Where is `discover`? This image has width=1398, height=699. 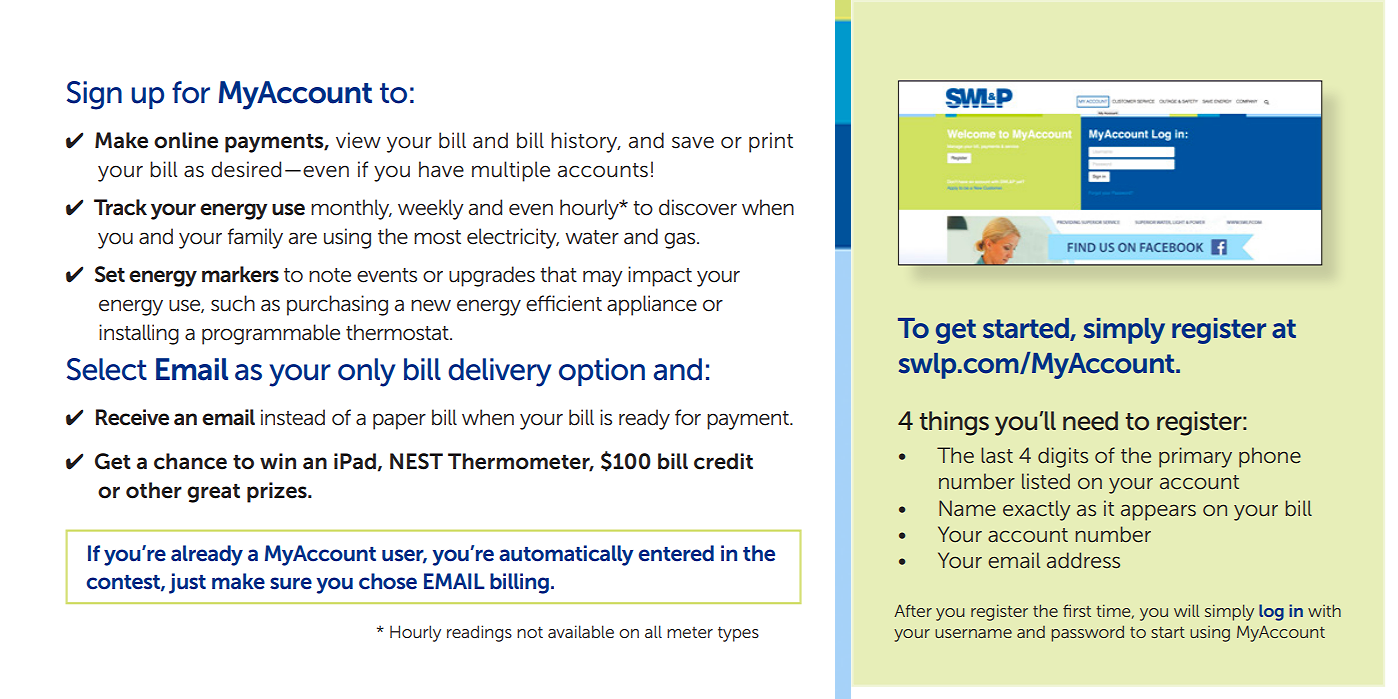
discover is located at coordinates (698, 207).
